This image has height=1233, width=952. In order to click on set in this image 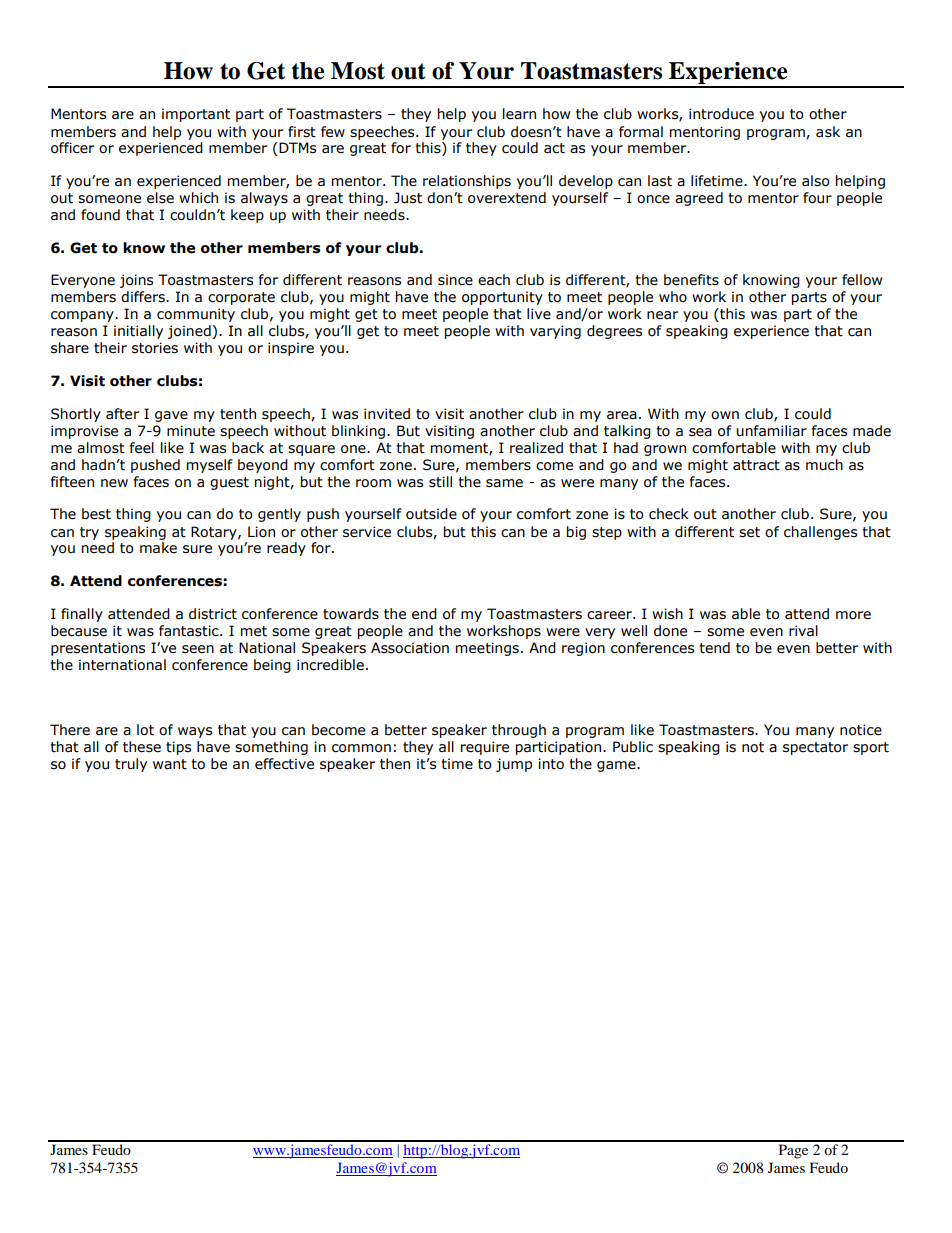, I will do `click(749, 532)`.
